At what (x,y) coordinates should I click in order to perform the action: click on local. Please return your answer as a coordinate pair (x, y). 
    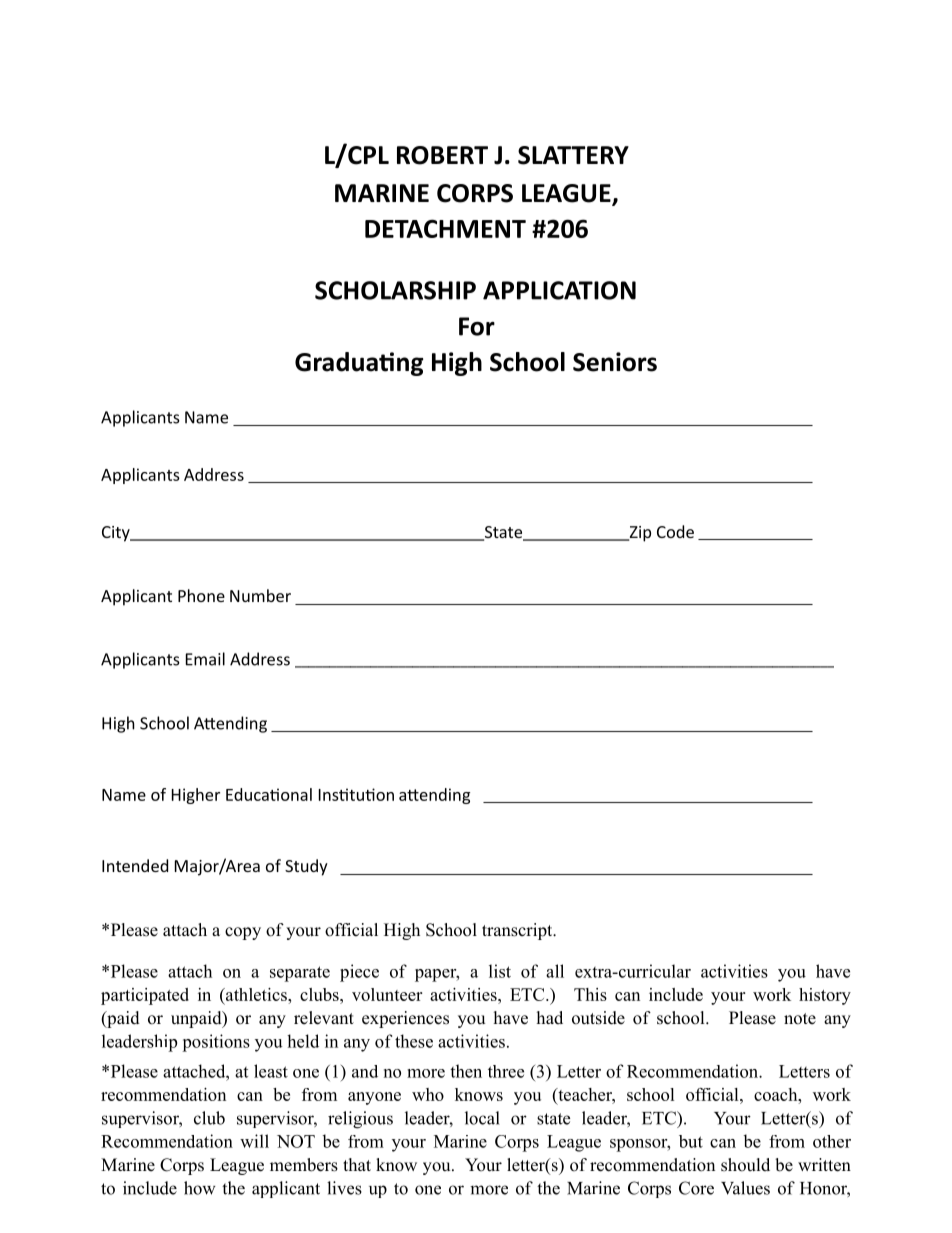
    Looking at the image, I should click on (482, 1118).
